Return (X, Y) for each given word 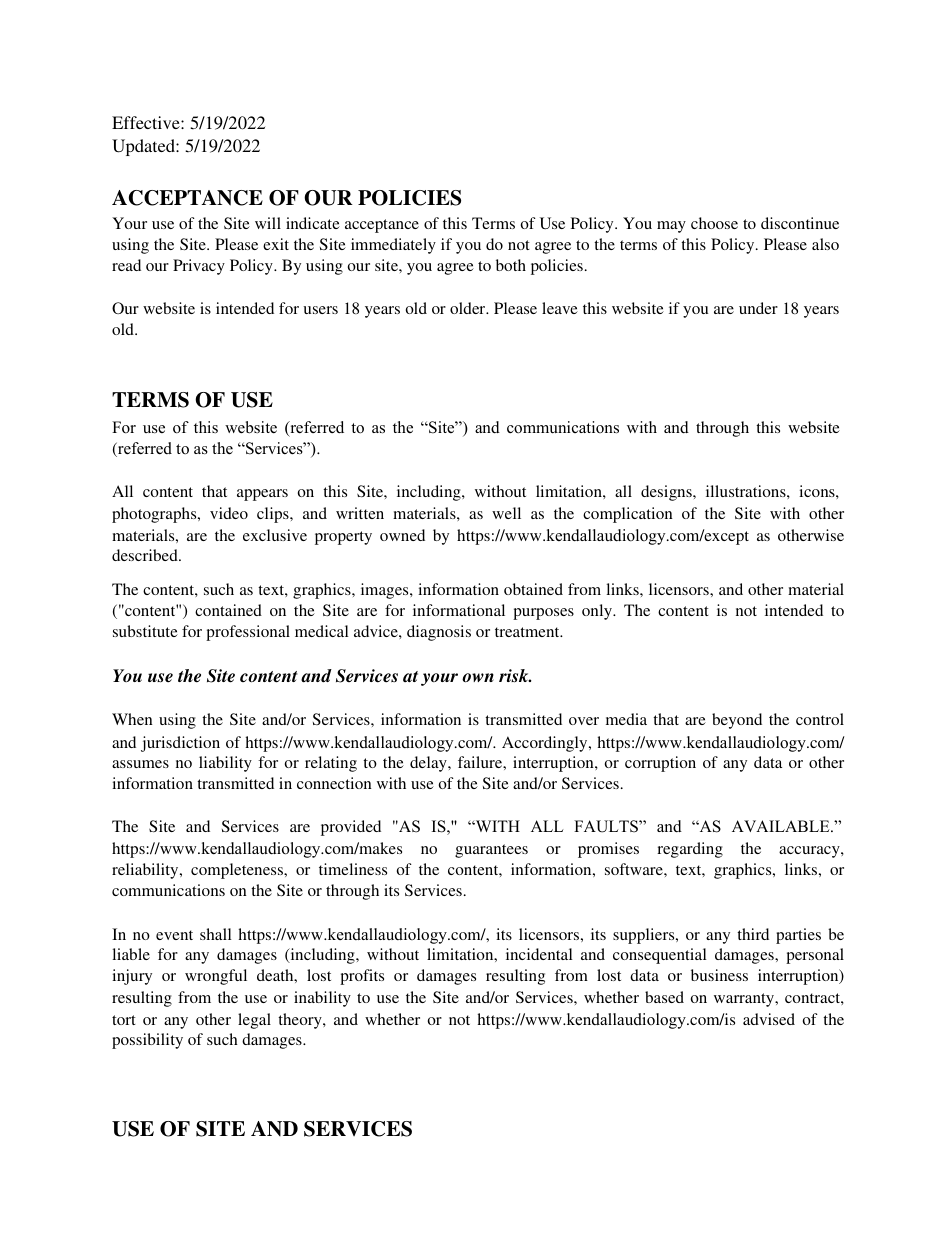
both (511, 265)
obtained (533, 589)
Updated (144, 147)
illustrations (747, 491)
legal (254, 1021)
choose (714, 223)
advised (769, 1019)
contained (228, 610)
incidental (539, 954)
